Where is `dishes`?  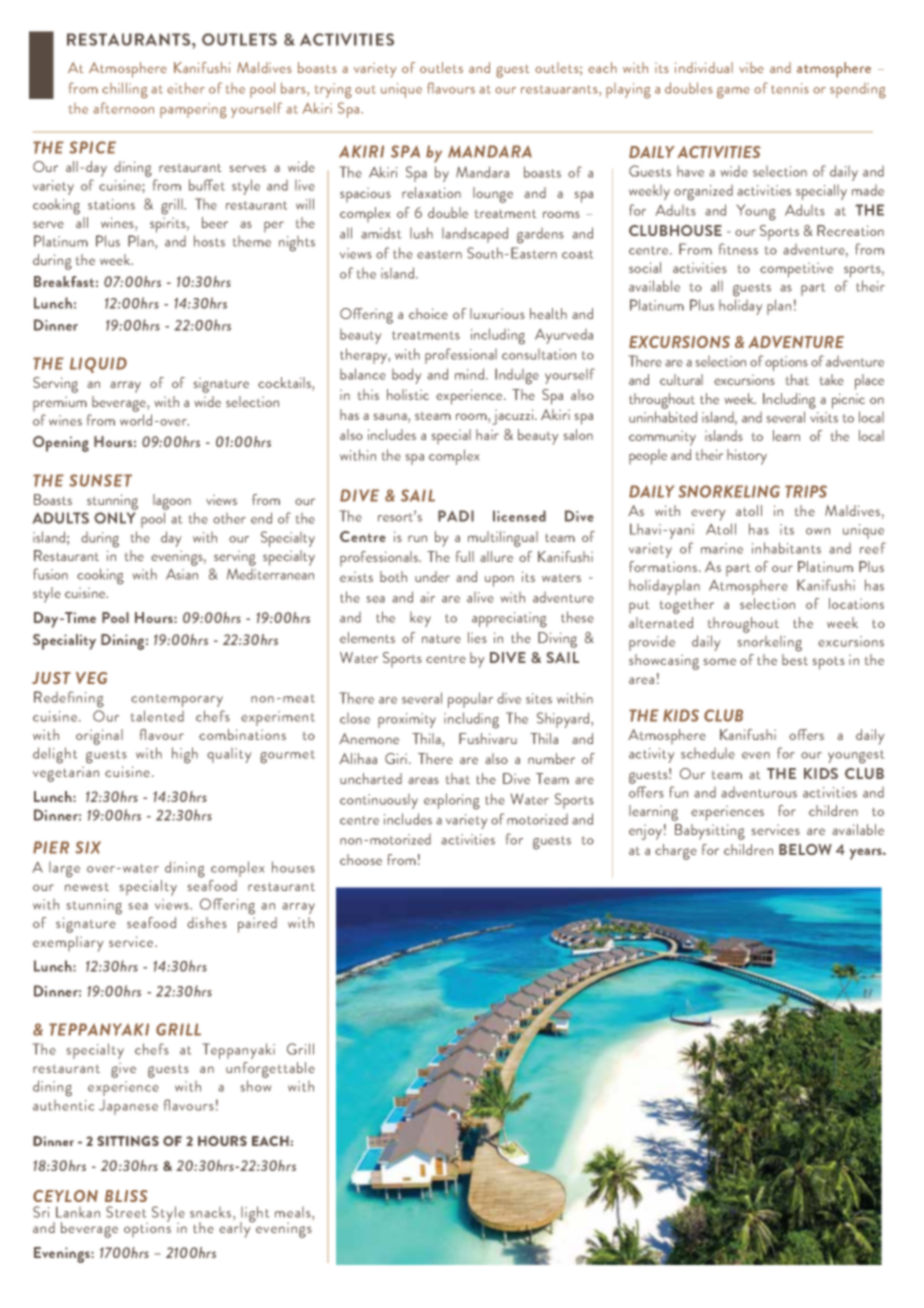
dishes is located at coordinates (207, 922).
